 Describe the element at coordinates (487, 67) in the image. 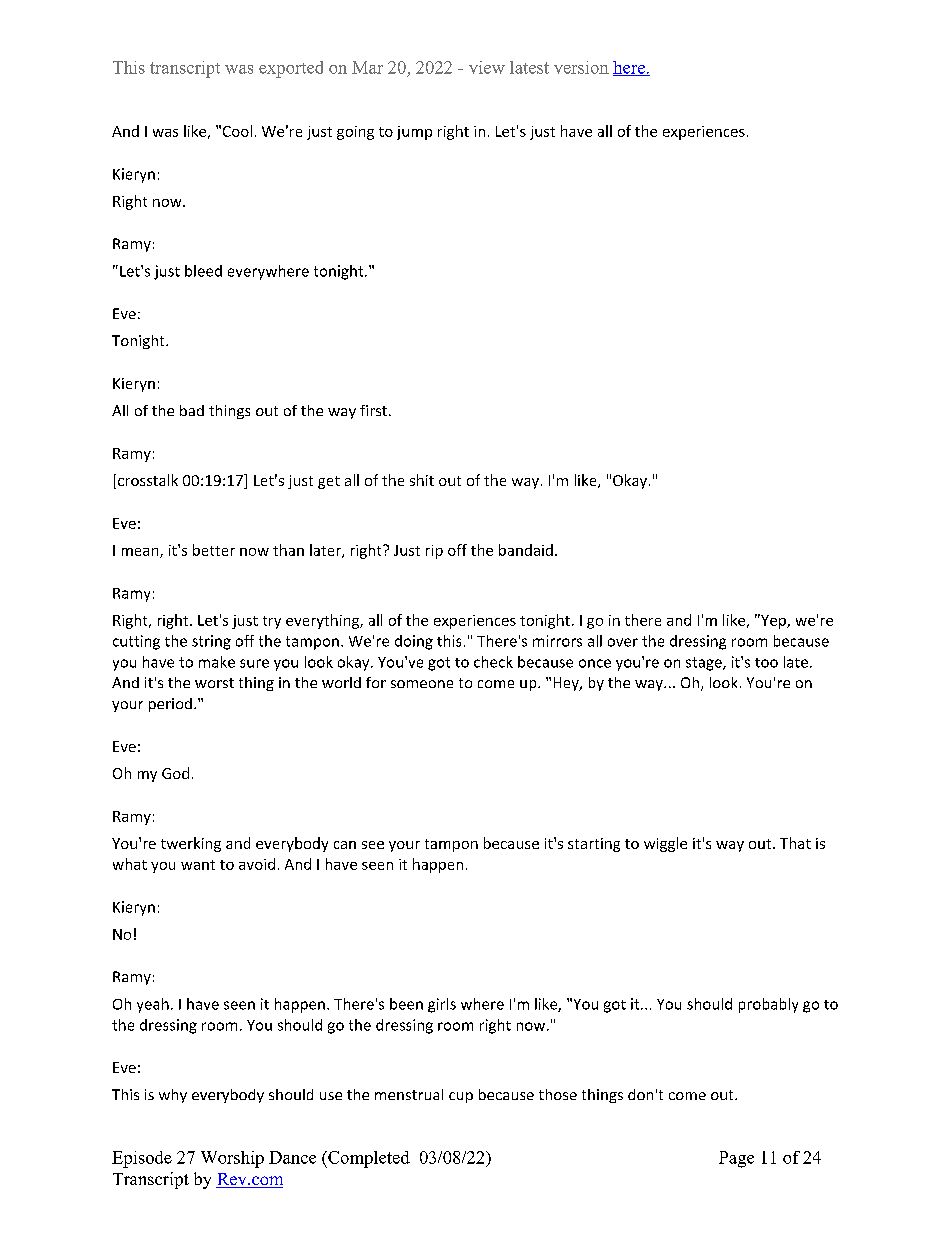

I see `view` at that location.
